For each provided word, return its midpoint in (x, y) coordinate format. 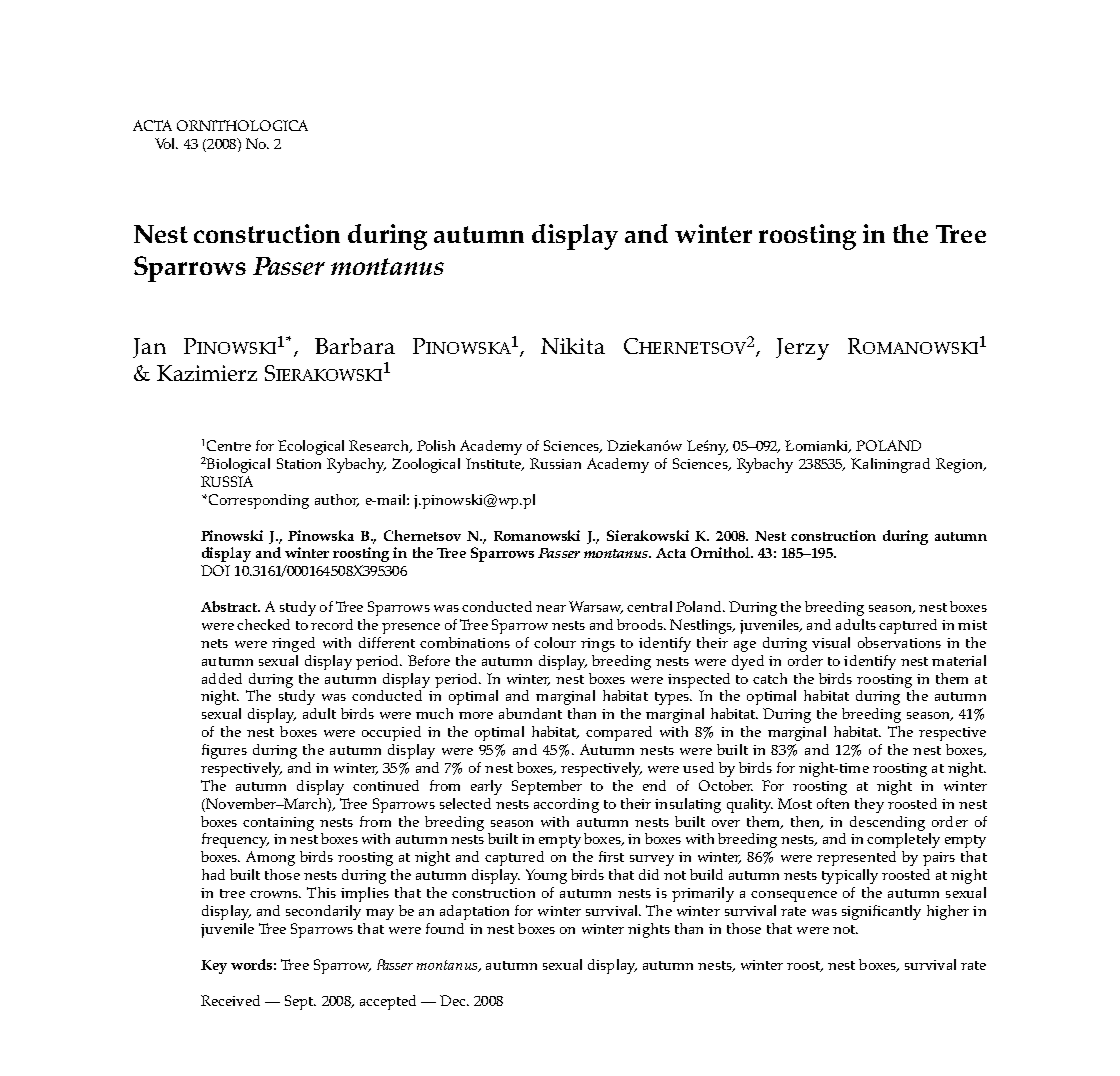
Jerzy (802, 349)
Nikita (573, 346)
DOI (215, 570)
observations (899, 642)
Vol (166, 143)
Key (214, 967)
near (551, 608)
